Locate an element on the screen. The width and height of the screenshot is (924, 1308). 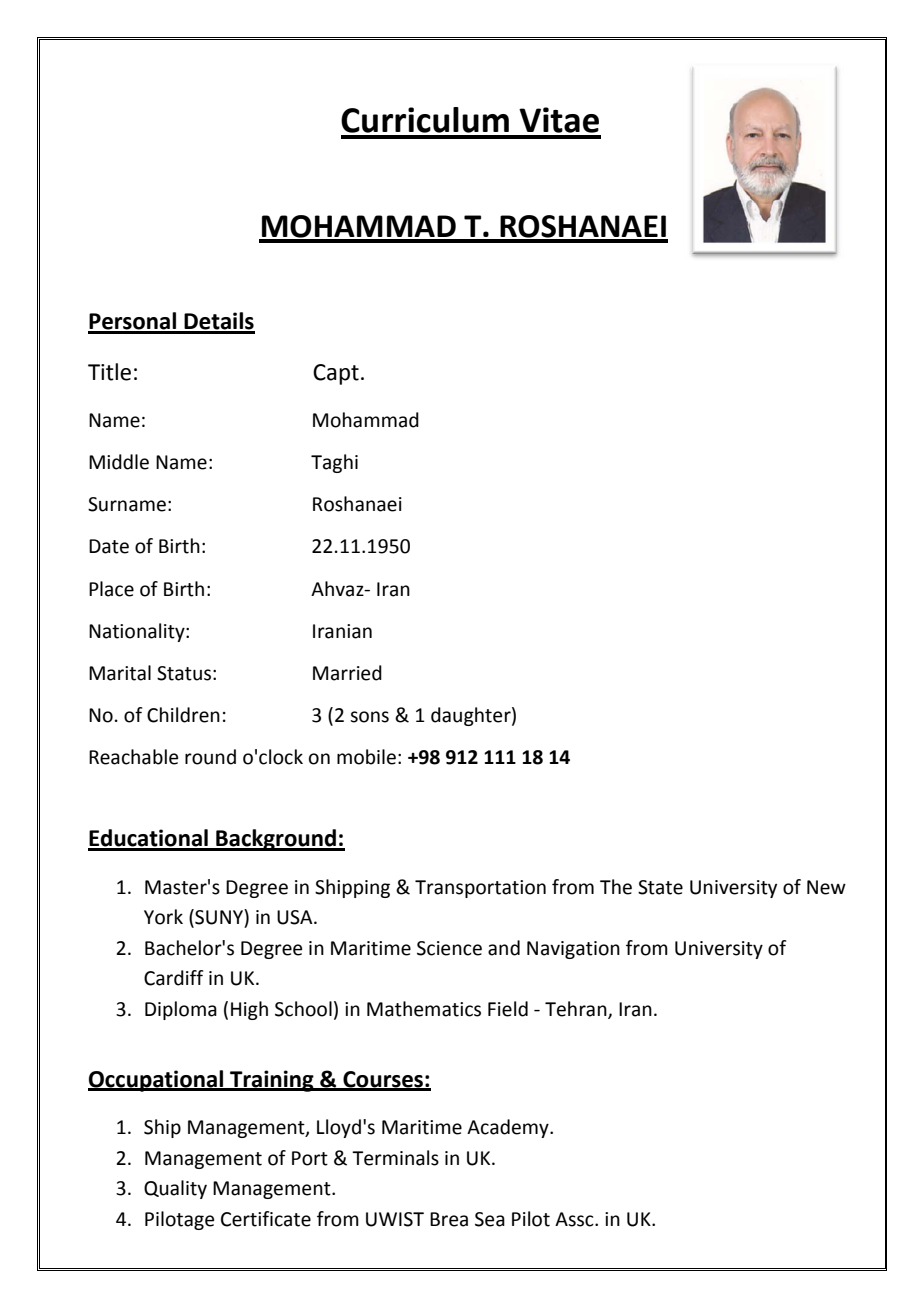
mobile is located at coordinates (366, 757).
